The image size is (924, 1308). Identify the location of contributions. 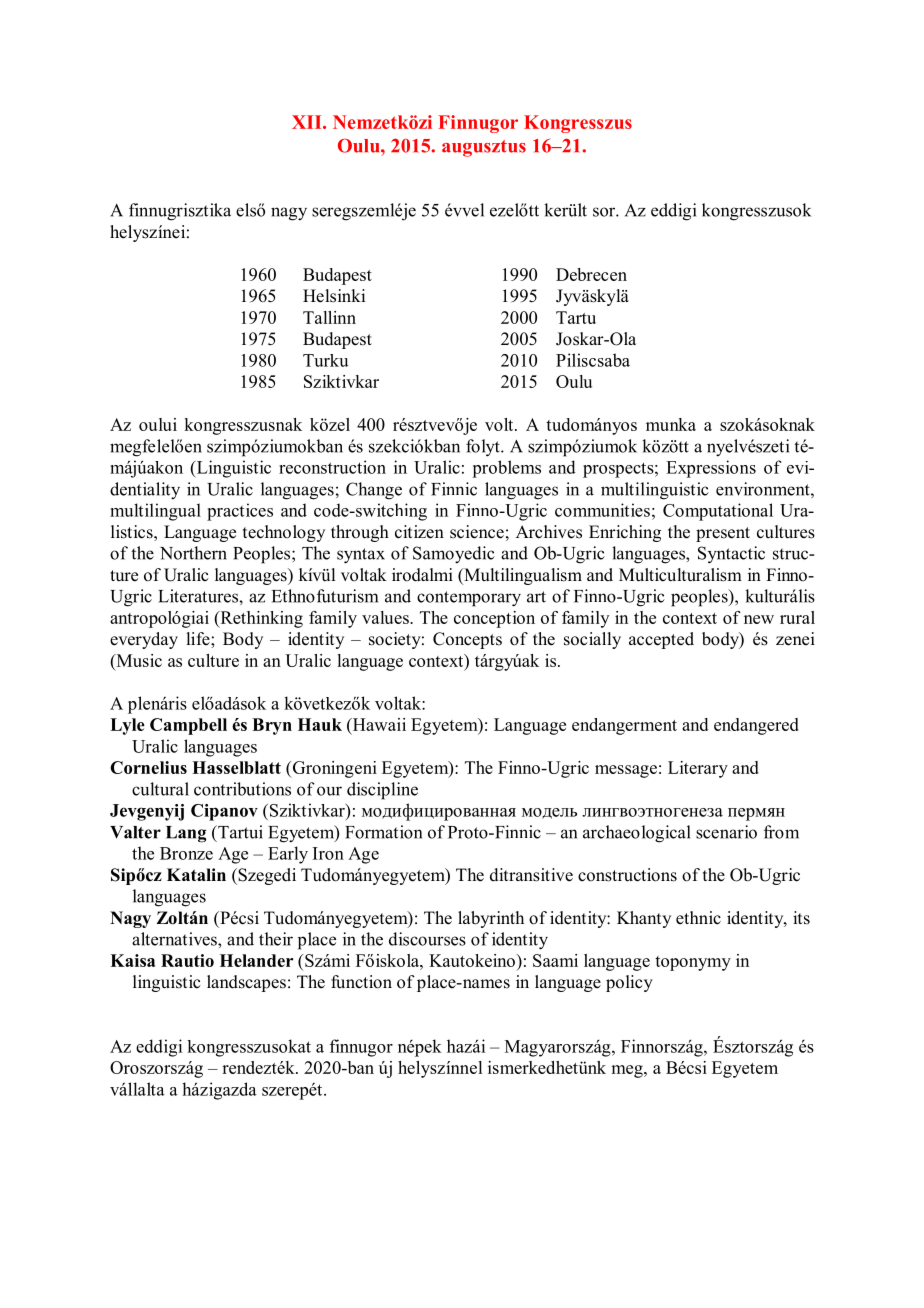
(242, 789).
